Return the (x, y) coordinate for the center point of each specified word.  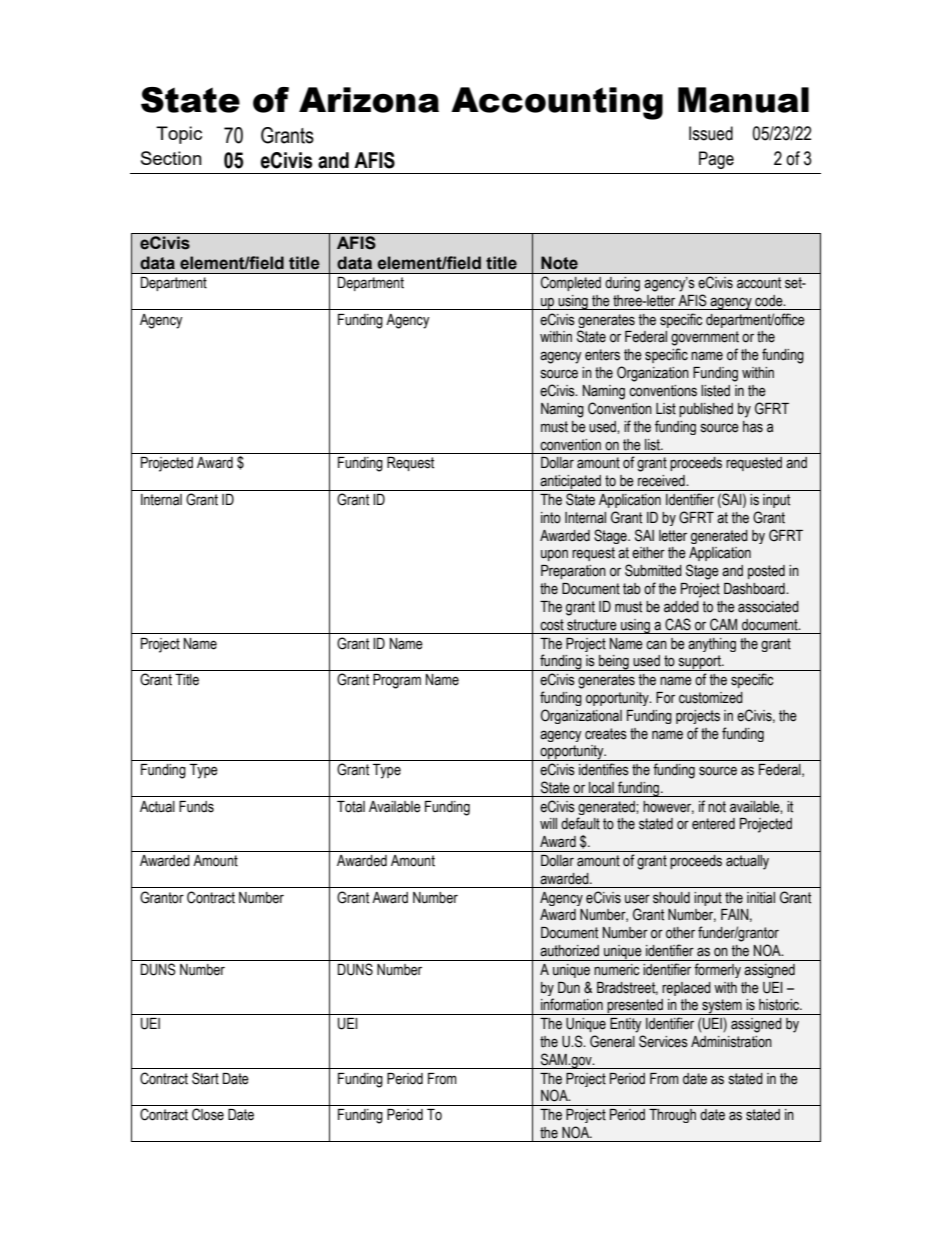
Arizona (369, 100)
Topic (179, 135)
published (706, 410)
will (548, 823)
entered (713, 824)
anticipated (571, 483)
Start (205, 1078)
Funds (196, 807)
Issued (711, 133)
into (551, 518)
